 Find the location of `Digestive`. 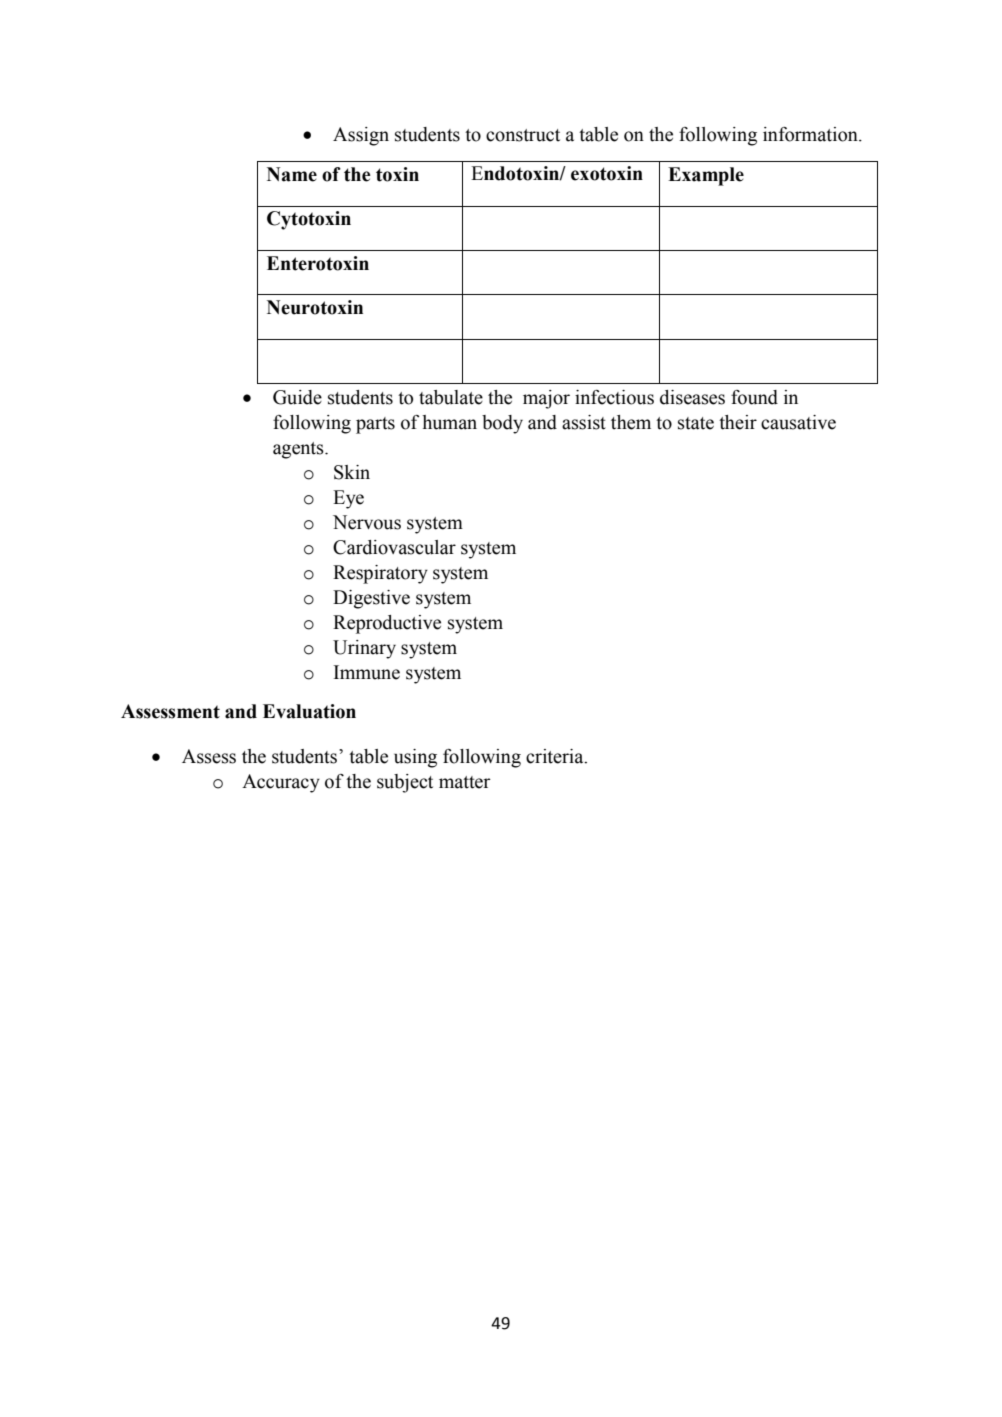

Digestive is located at coordinates (371, 599).
